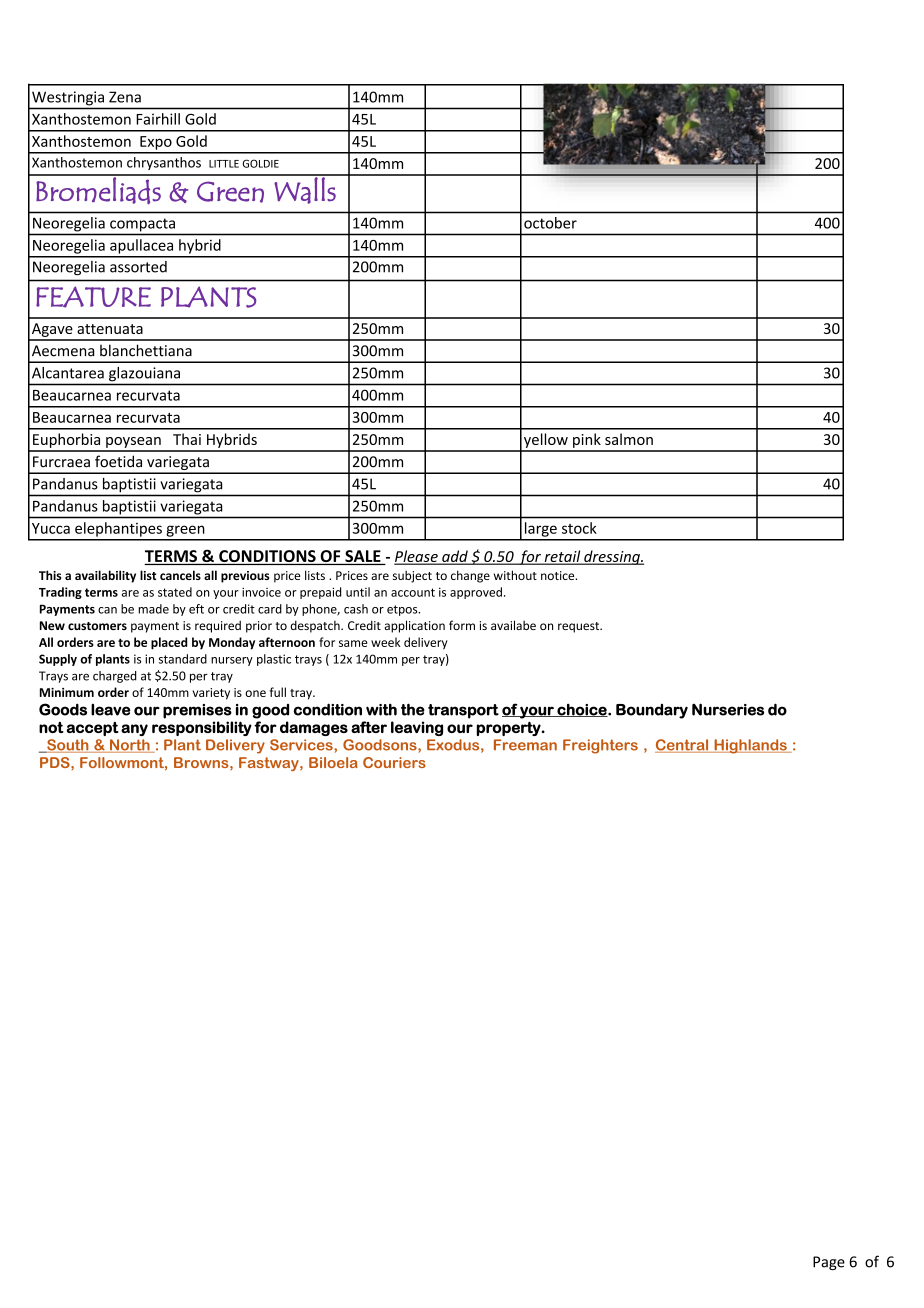 The height and width of the image is (1308, 924). Describe the element at coordinates (463, 711) in the image. I see `transport` at that location.
